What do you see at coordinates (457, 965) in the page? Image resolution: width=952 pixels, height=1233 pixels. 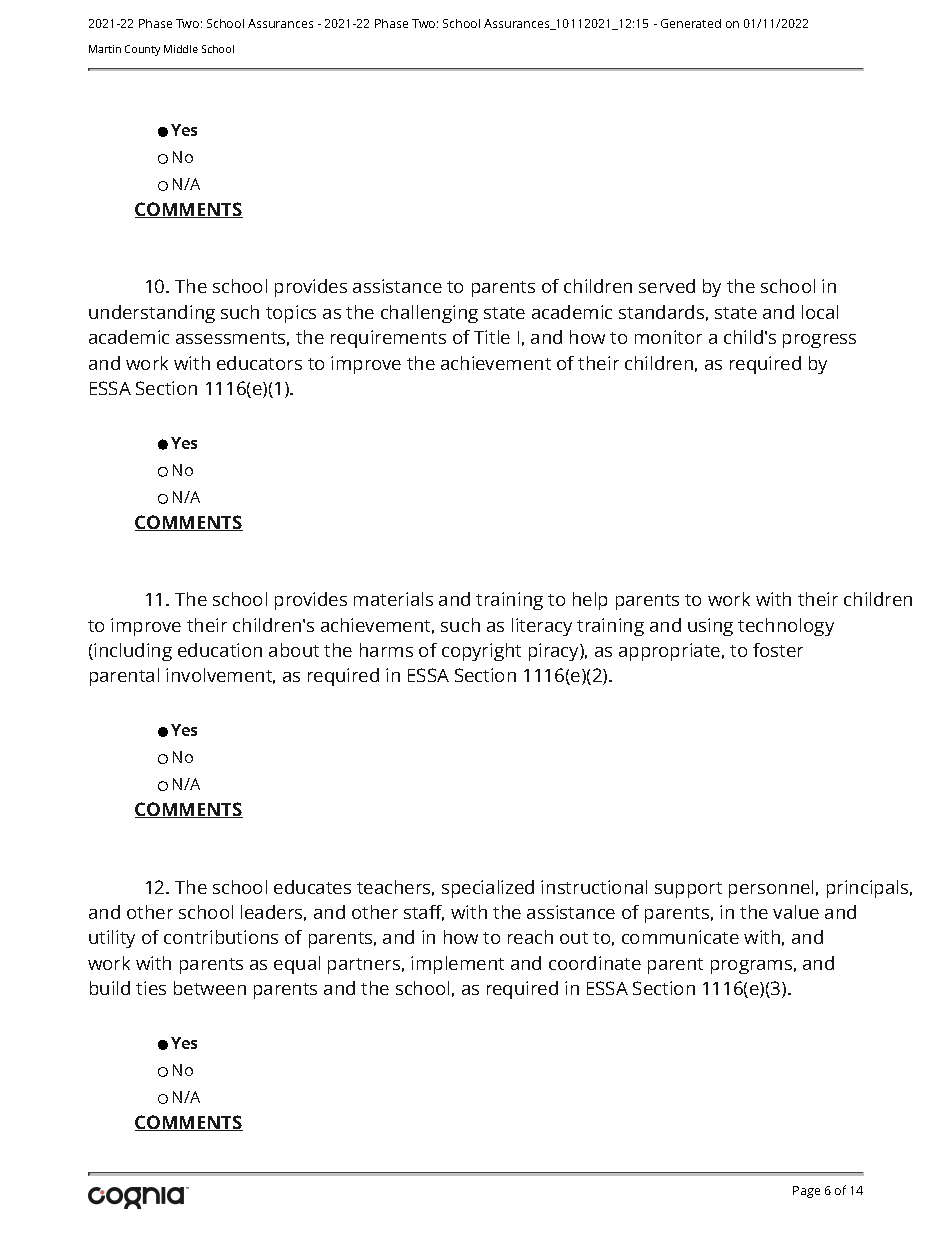 I see `implement` at bounding box center [457, 965].
